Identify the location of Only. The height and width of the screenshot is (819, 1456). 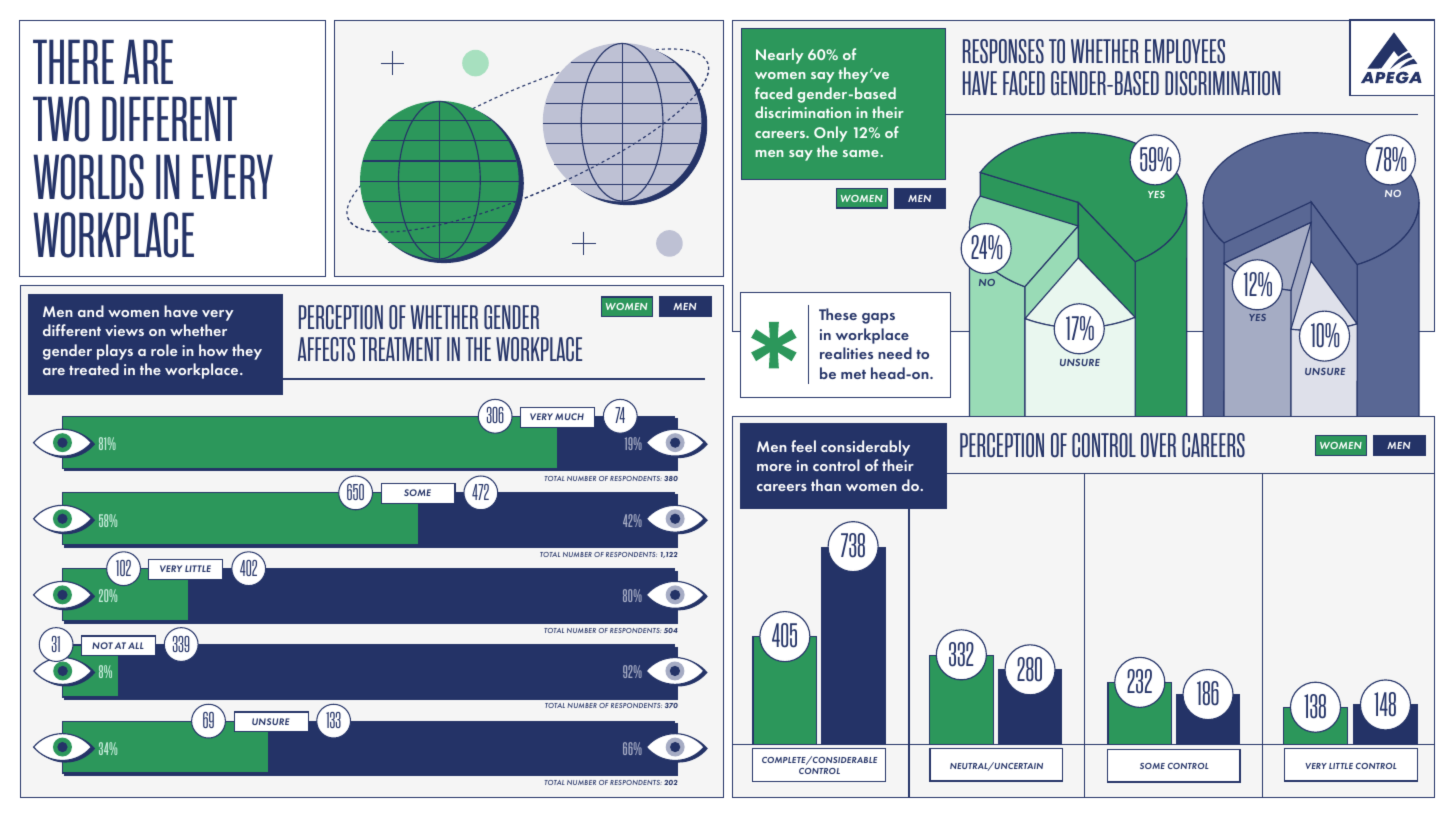
(830, 134).
